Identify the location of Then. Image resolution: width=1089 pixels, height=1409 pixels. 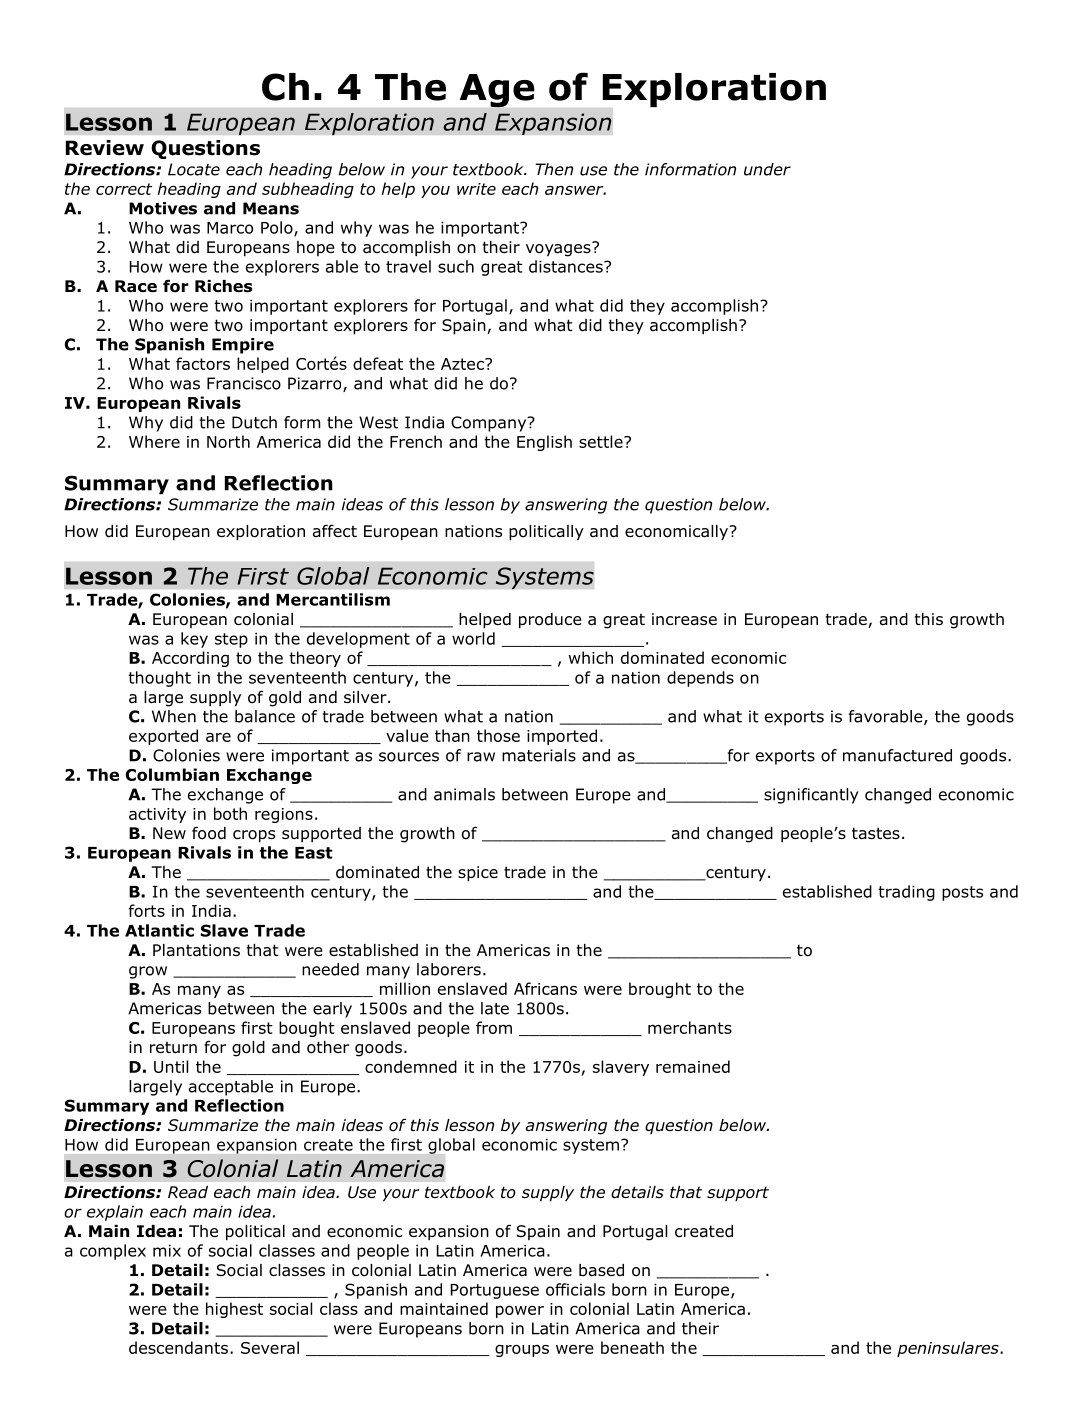
(554, 169).
